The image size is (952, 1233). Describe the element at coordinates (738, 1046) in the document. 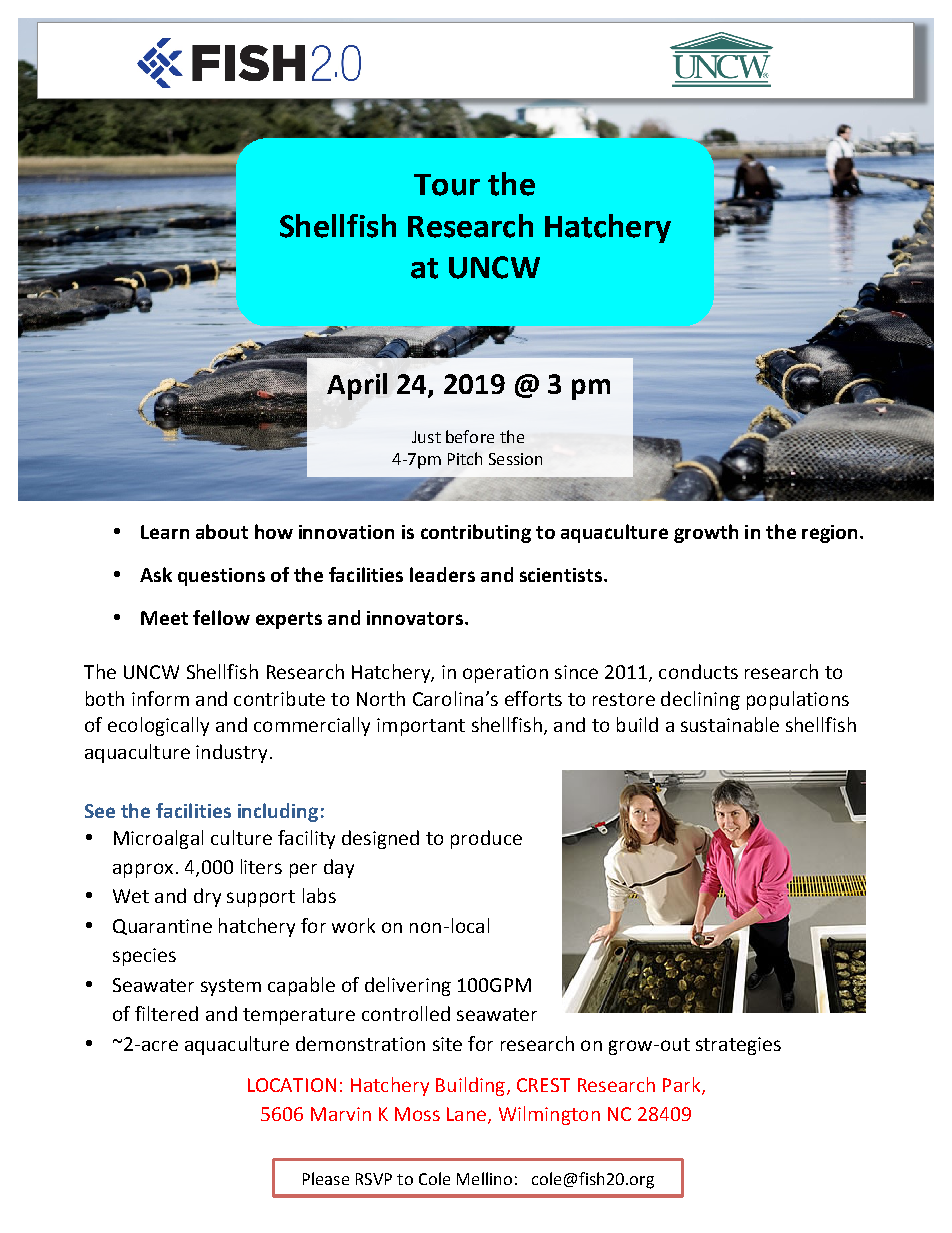

I see `strategies` at that location.
